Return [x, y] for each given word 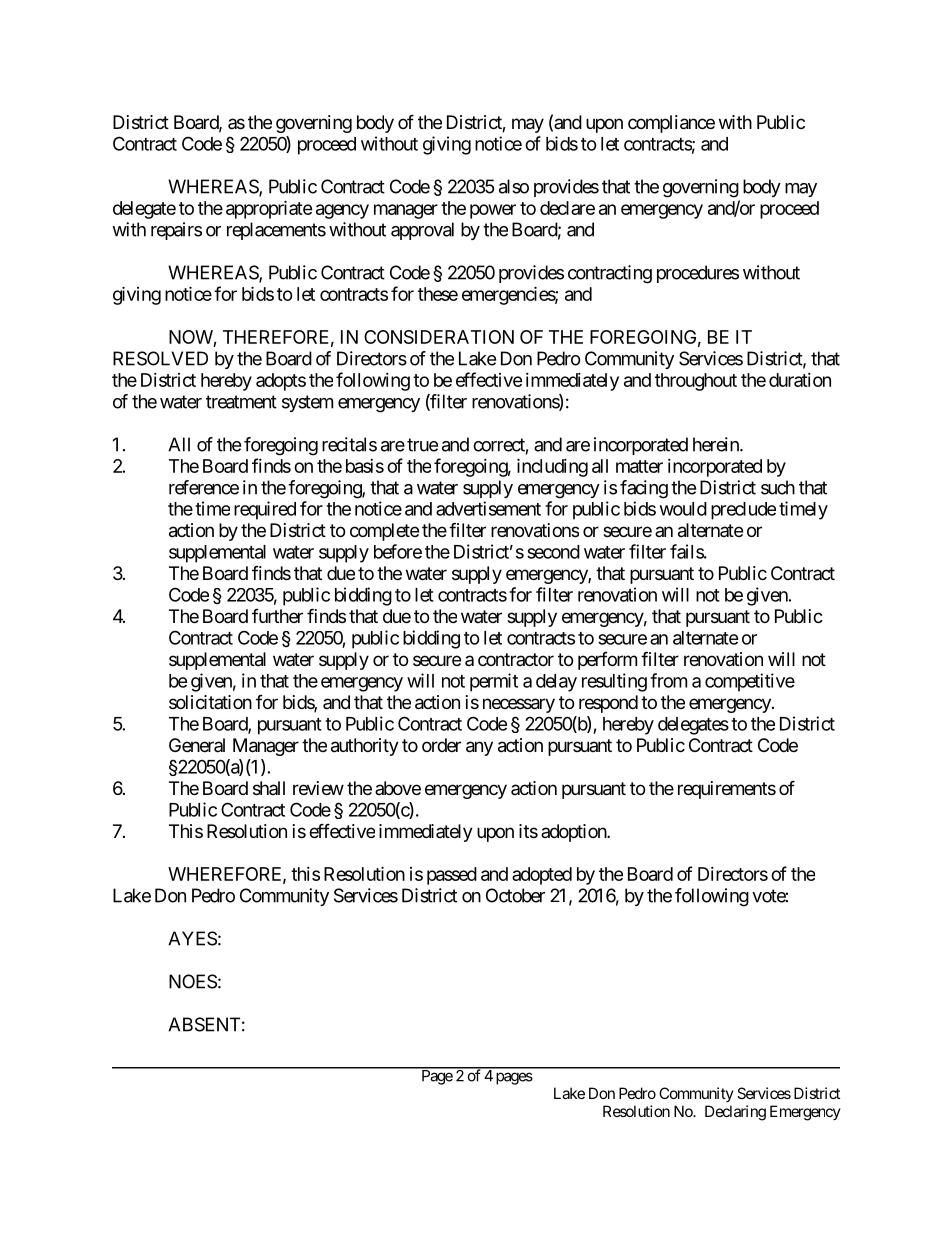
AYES [192, 938]
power [493, 211]
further [277, 616]
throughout [696, 382]
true [422, 445]
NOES [193, 981]
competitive [750, 682]
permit [494, 682]
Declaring [735, 1113]
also [514, 186]
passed [452, 876]
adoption [574, 833]
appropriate [269, 209]
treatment [241, 402]
